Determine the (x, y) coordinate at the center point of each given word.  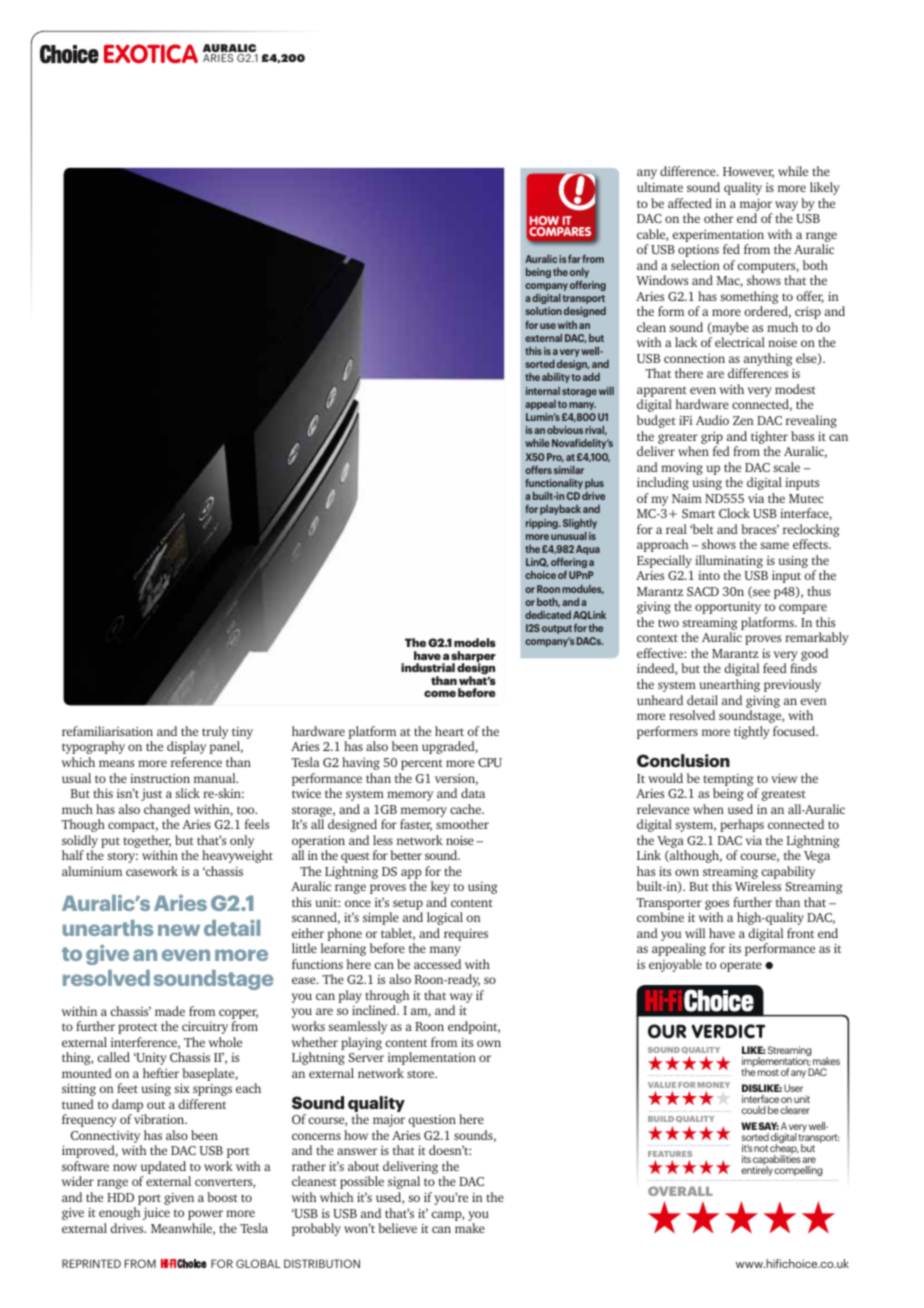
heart (449, 731)
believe (397, 1228)
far (574, 258)
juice (156, 1213)
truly (215, 732)
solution (543, 311)
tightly (752, 732)
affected (690, 203)
